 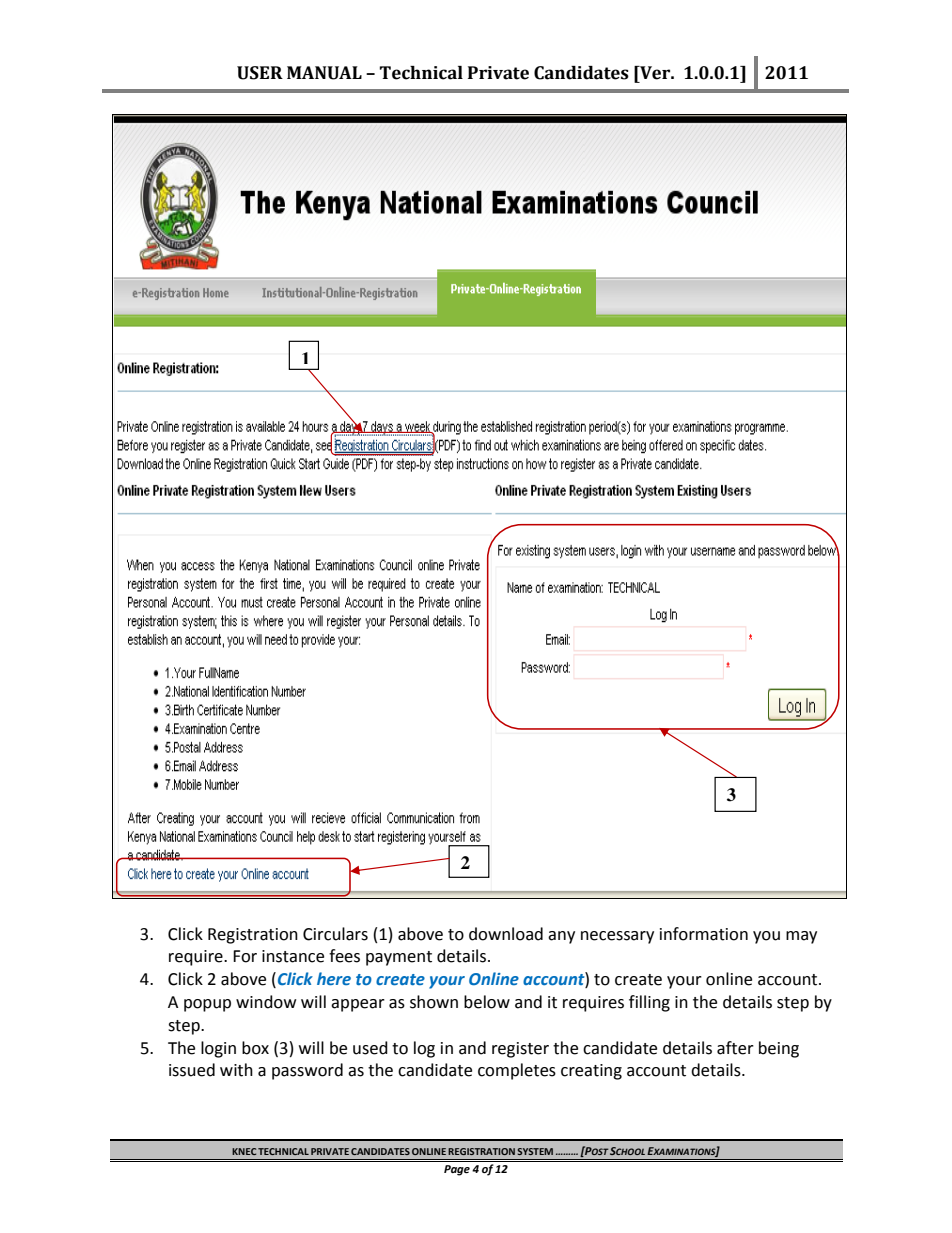 What do you see at coordinates (236, 1070) in the page?
I see `with` at bounding box center [236, 1070].
